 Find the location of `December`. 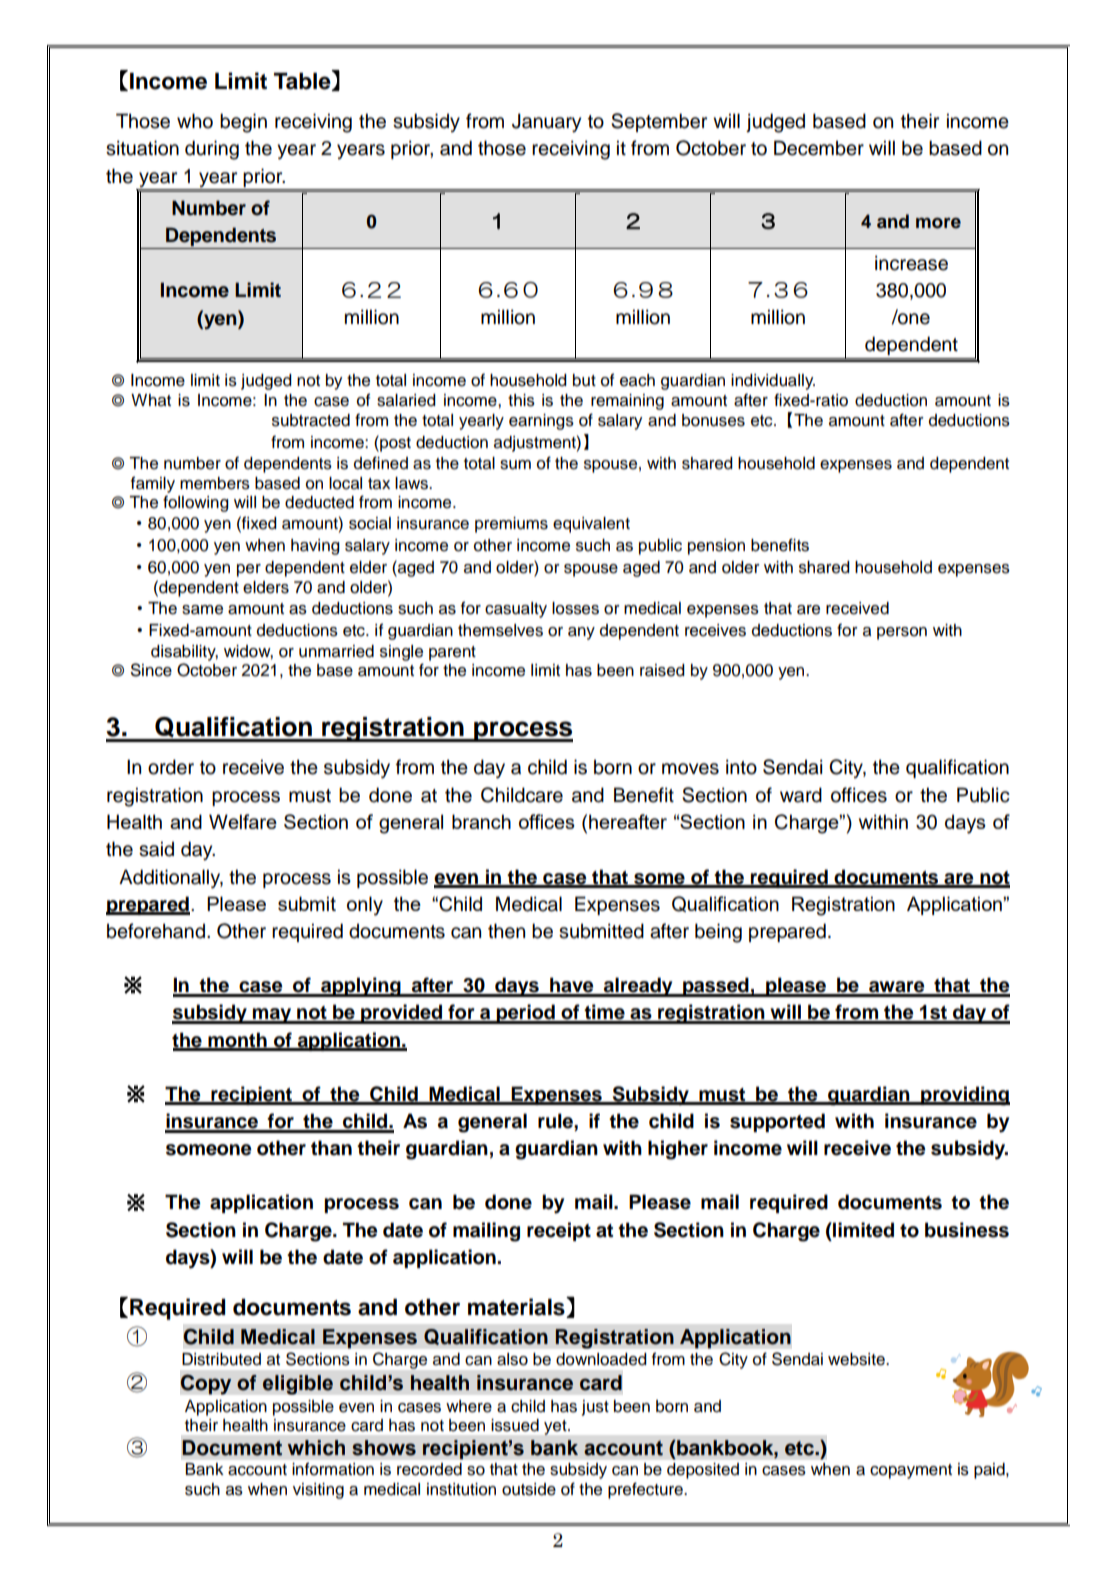

December is located at coordinates (819, 148).
